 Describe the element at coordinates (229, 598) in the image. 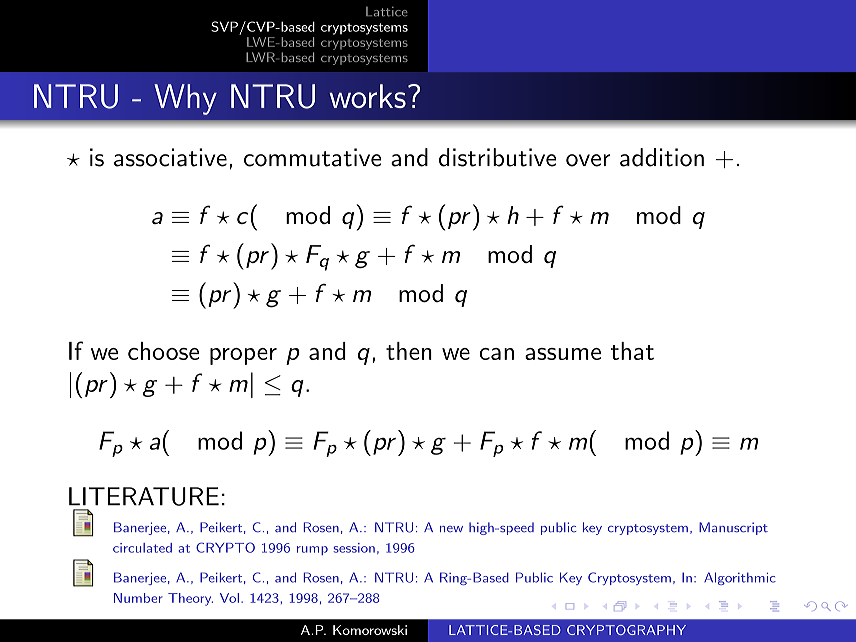

I see `Vol` at that location.
